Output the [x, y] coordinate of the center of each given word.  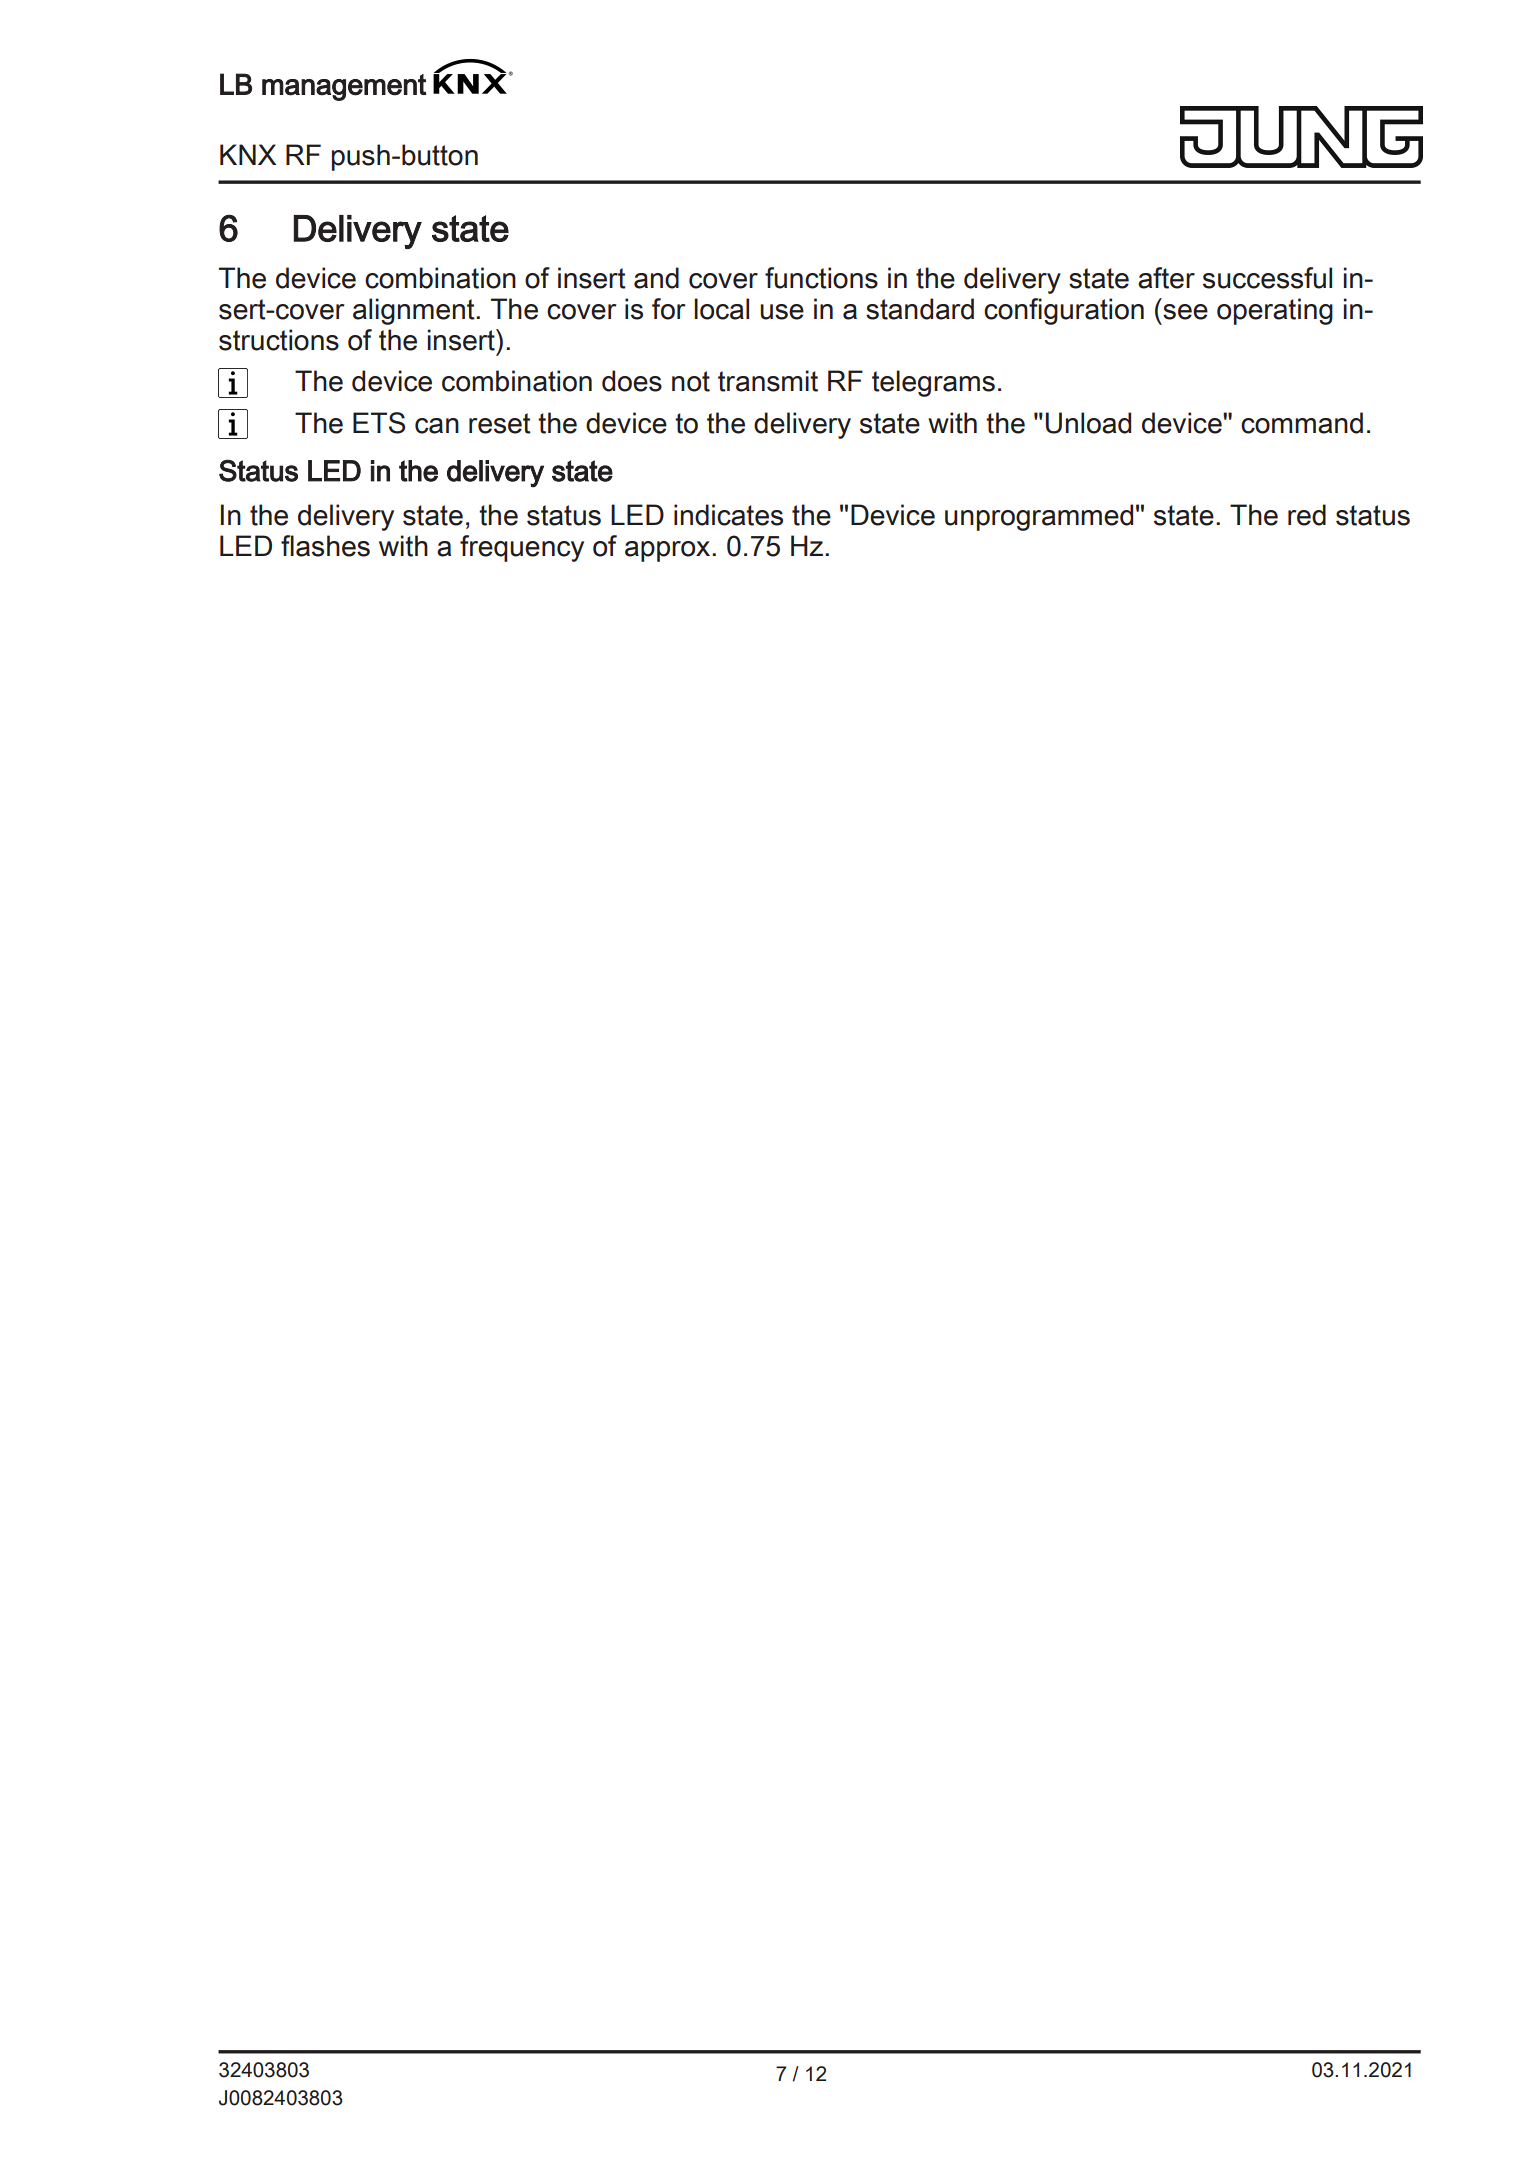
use [782, 312]
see [1185, 312]
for [668, 309]
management [344, 87]
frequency [522, 548]
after [1166, 278]
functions [821, 278]
